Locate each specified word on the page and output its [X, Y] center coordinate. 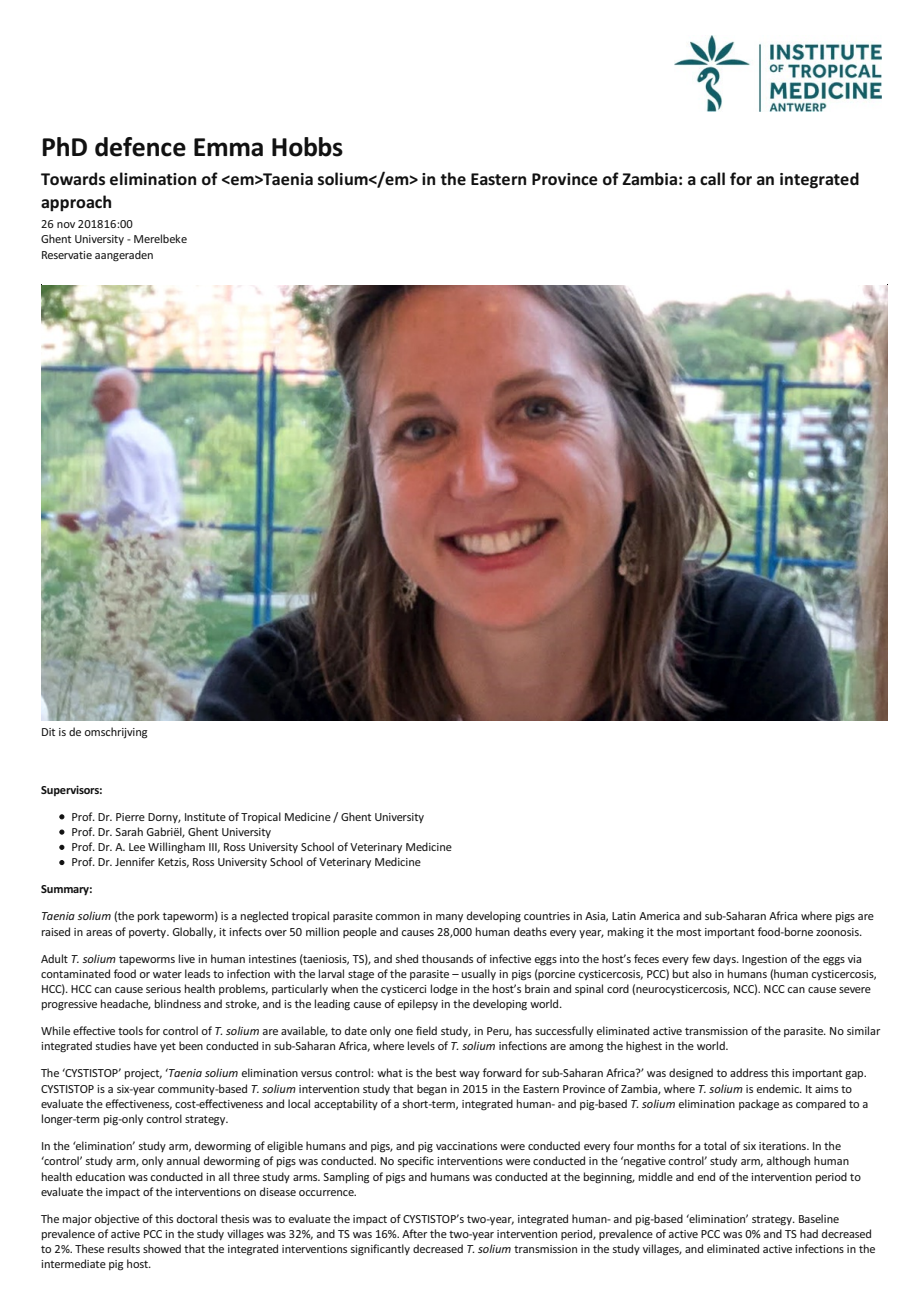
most [689, 932]
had [809, 1233]
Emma [228, 147]
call [712, 178]
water [167, 974]
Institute [205, 817]
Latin [624, 916]
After [414, 1233]
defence [140, 147]
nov [66, 225]
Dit [48, 732]
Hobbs [307, 147]
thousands [447, 958]
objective [116, 1219]
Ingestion [764, 960]
